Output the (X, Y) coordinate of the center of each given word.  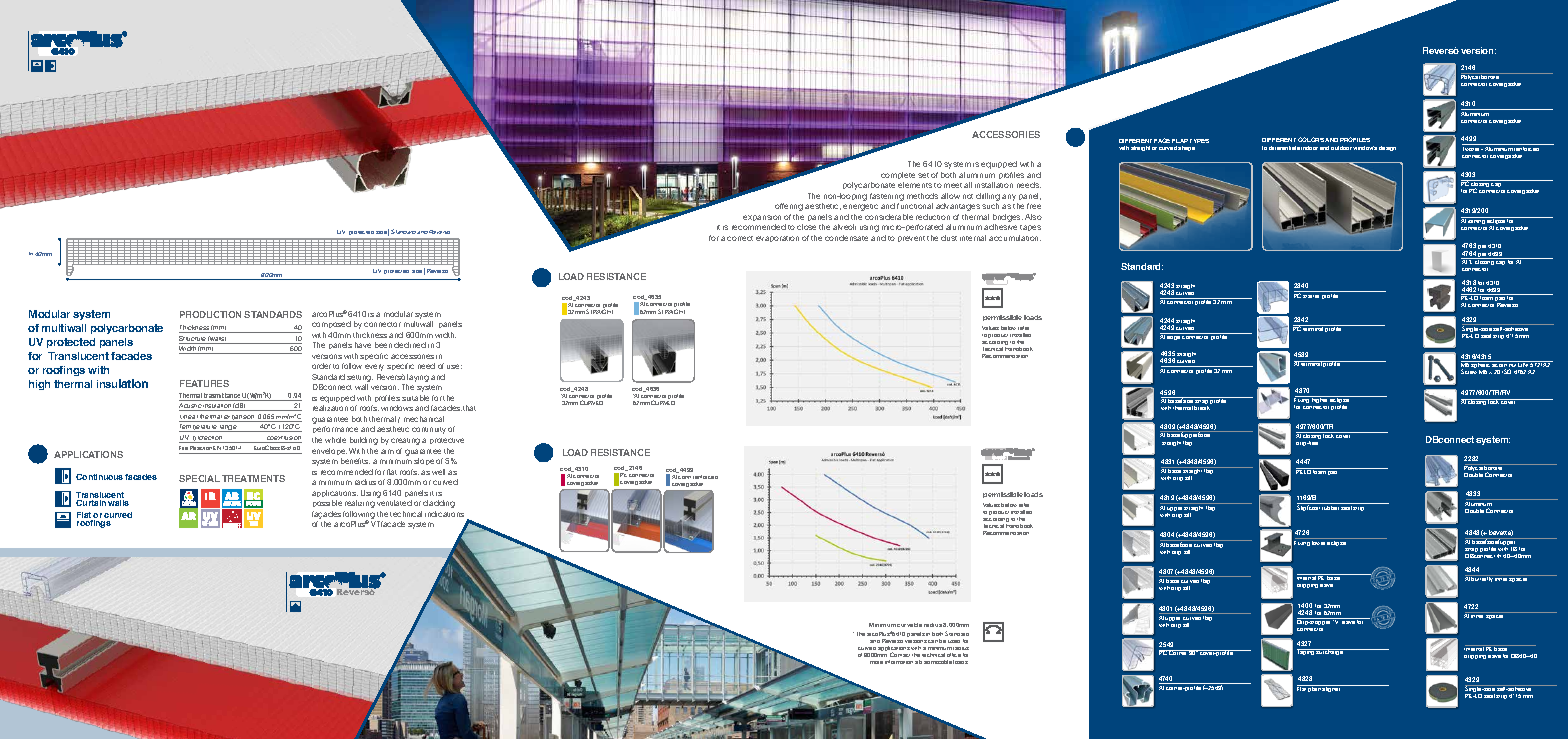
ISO (1506, 371)
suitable (415, 398)
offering (789, 207)
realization (330, 408)
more (876, 662)
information (899, 662)
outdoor (1341, 148)
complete (898, 175)
